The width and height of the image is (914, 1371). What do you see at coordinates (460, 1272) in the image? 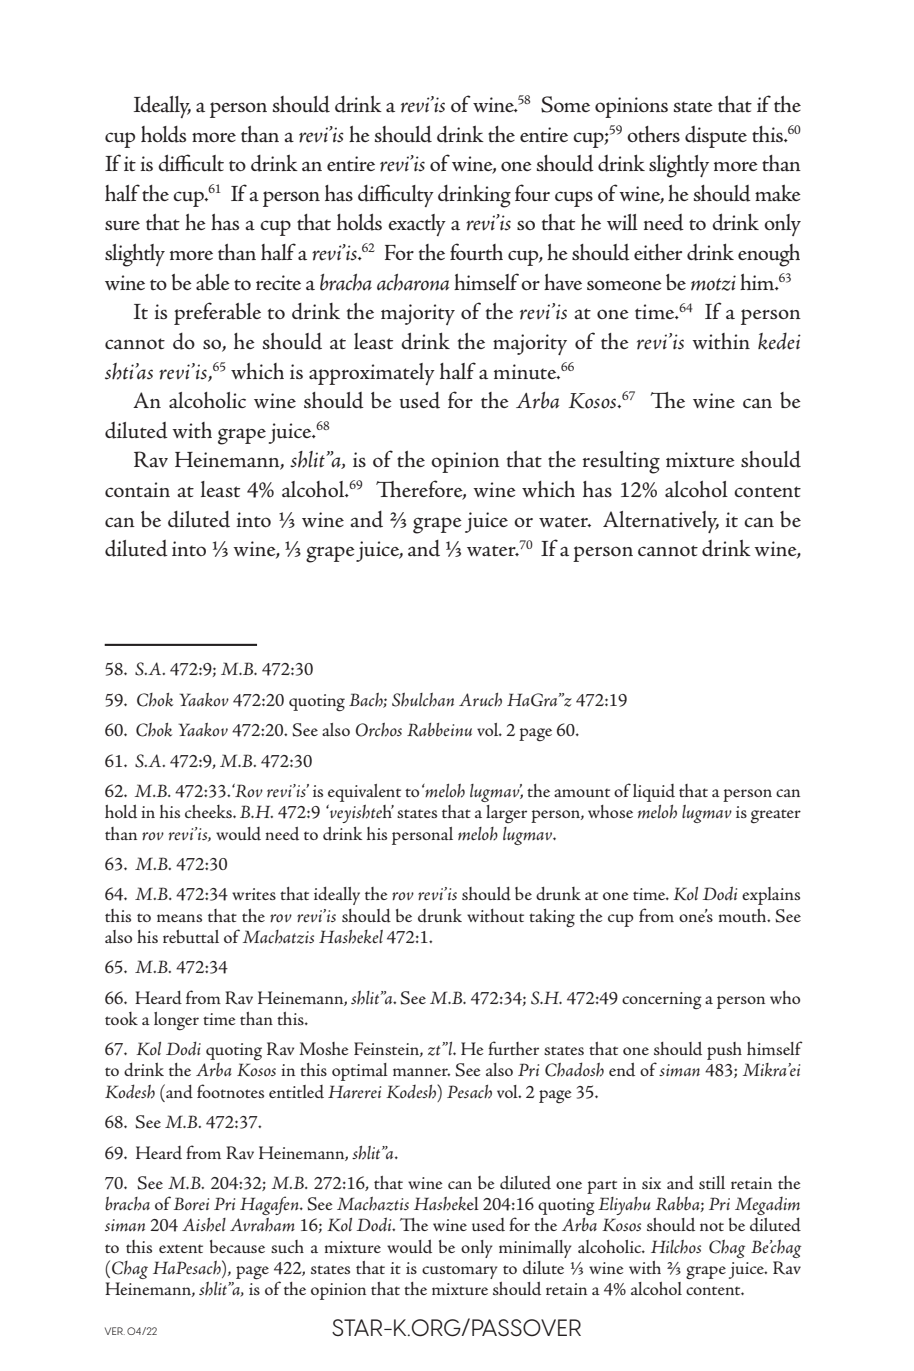
I see `customary` at bounding box center [460, 1272].
